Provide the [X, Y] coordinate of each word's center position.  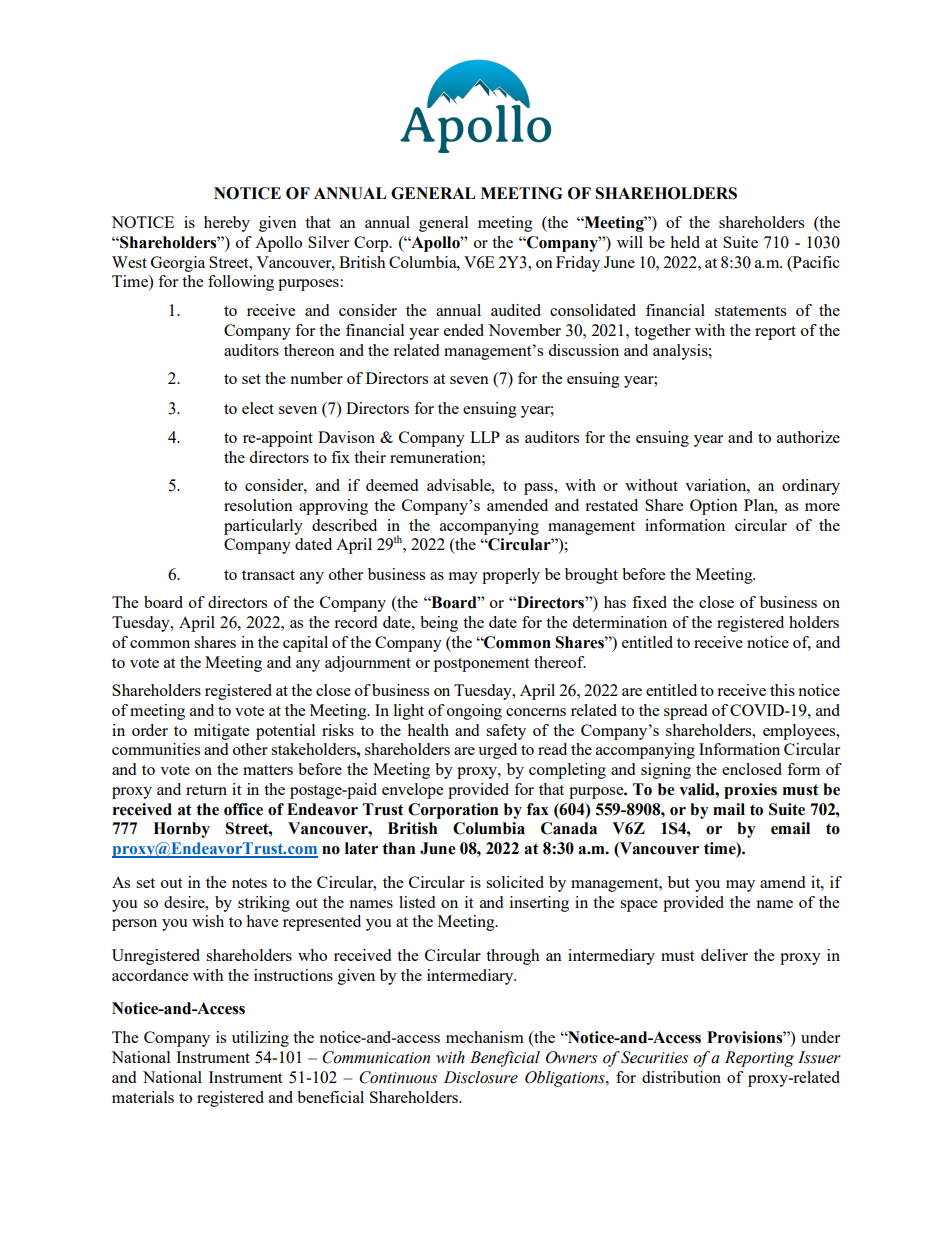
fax [538, 809]
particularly [263, 527]
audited [516, 310]
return [206, 790]
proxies [750, 791]
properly [511, 576]
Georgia [178, 264]
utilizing [260, 1039]
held [685, 242]
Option [714, 507]
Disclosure [481, 1077]
